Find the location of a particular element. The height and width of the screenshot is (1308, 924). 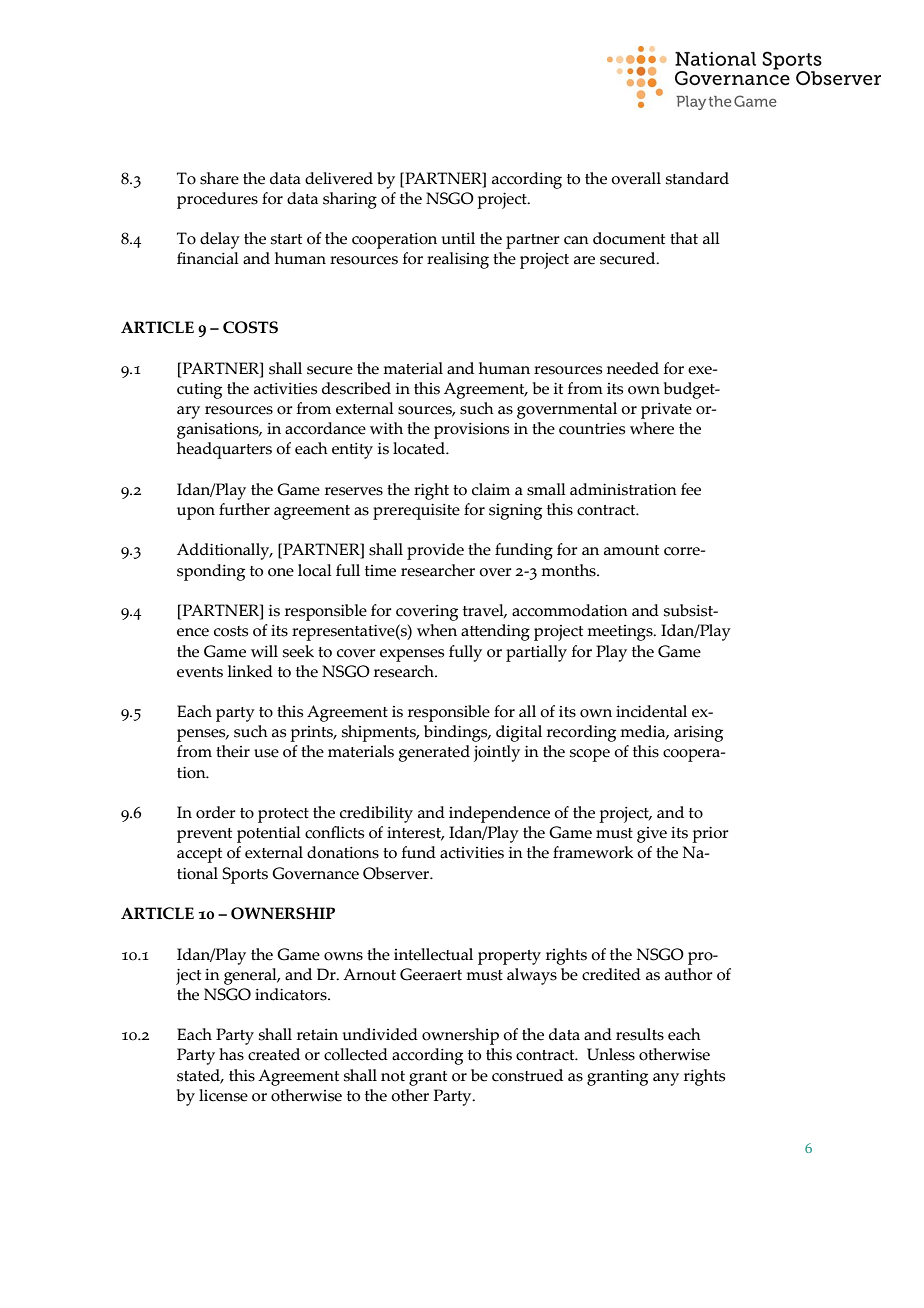

not is located at coordinates (393, 1076).
